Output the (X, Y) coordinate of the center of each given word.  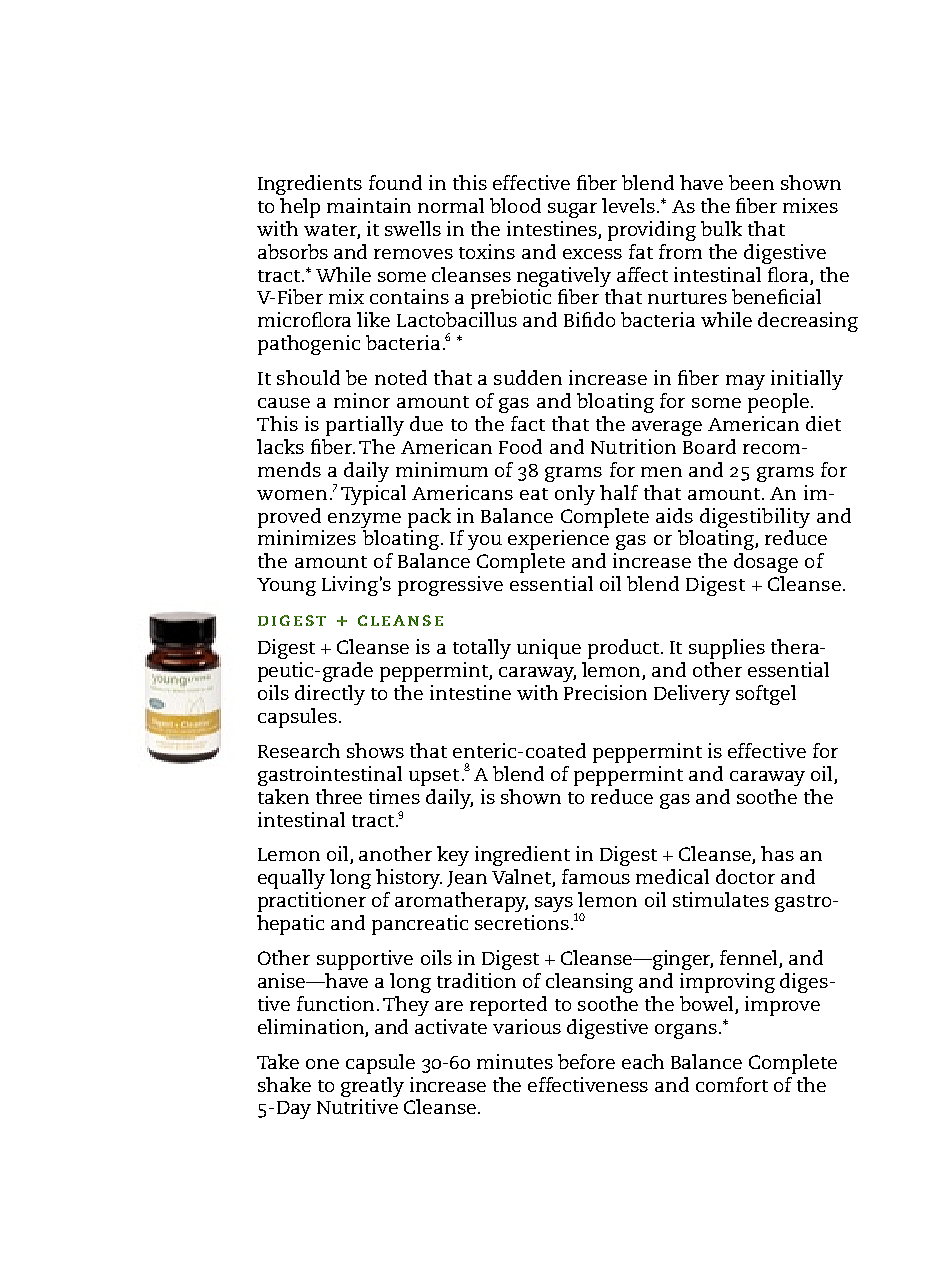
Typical (373, 495)
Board (709, 446)
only (575, 495)
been (751, 182)
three (339, 796)
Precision (605, 692)
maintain (369, 205)
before (586, 1061)
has (777, 853)
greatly (372, 1087)
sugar (572, 210)
